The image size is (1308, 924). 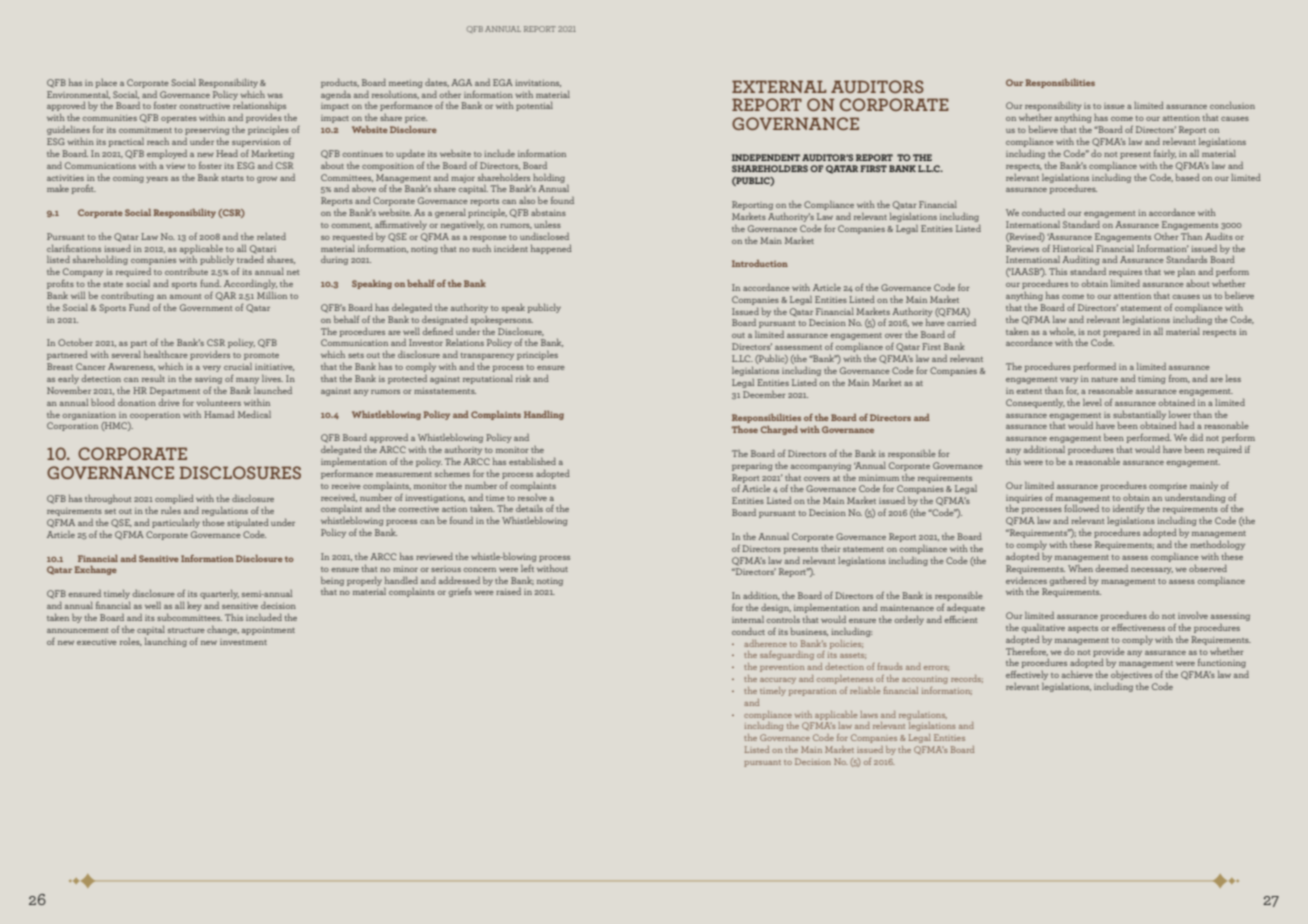 What do you see at coordinates (166, 642) in the screenshot?
I see `launching` at bounding box center [166, 642].
